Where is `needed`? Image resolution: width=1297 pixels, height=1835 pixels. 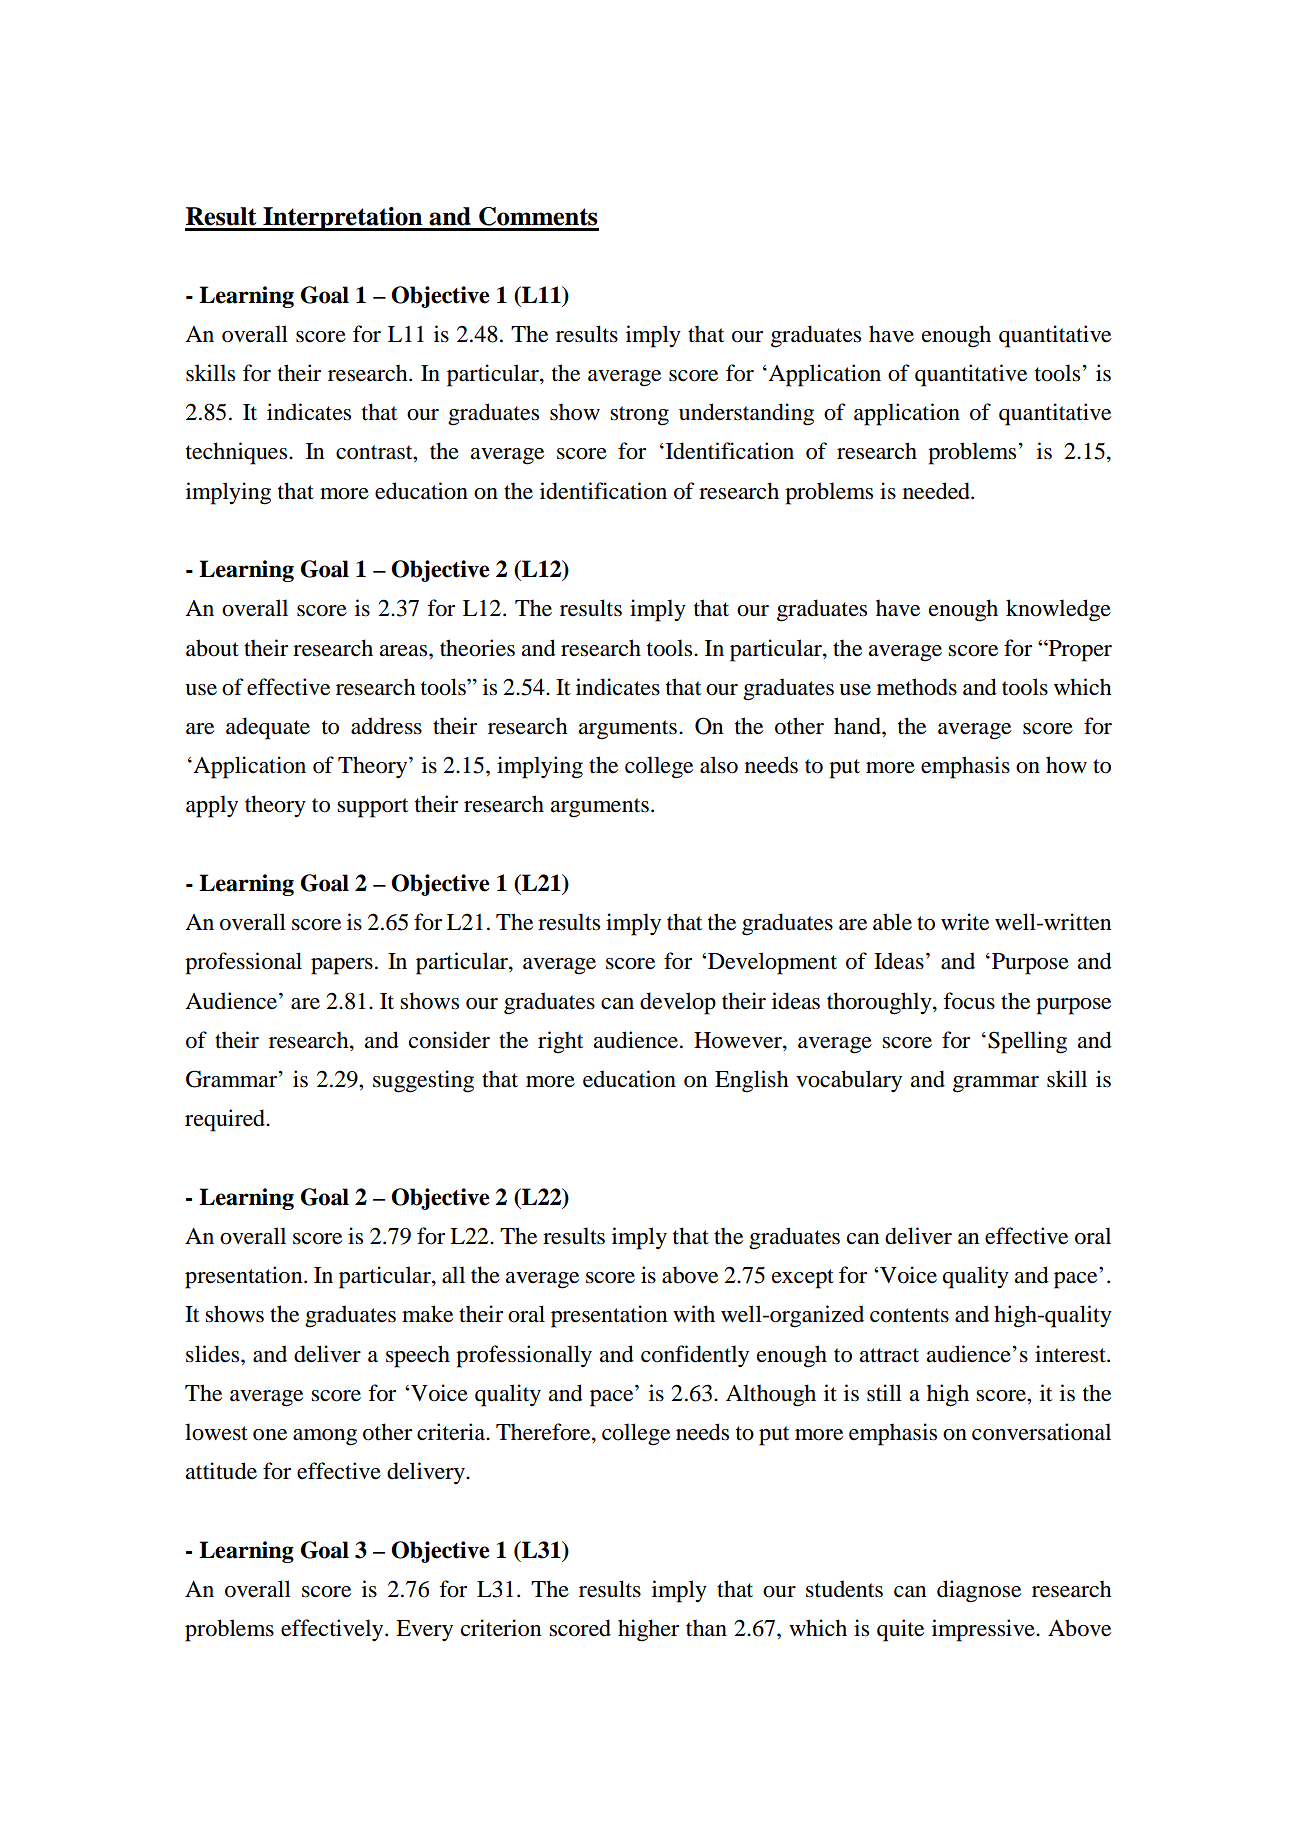
needed is located at coordinates (937, 491).
